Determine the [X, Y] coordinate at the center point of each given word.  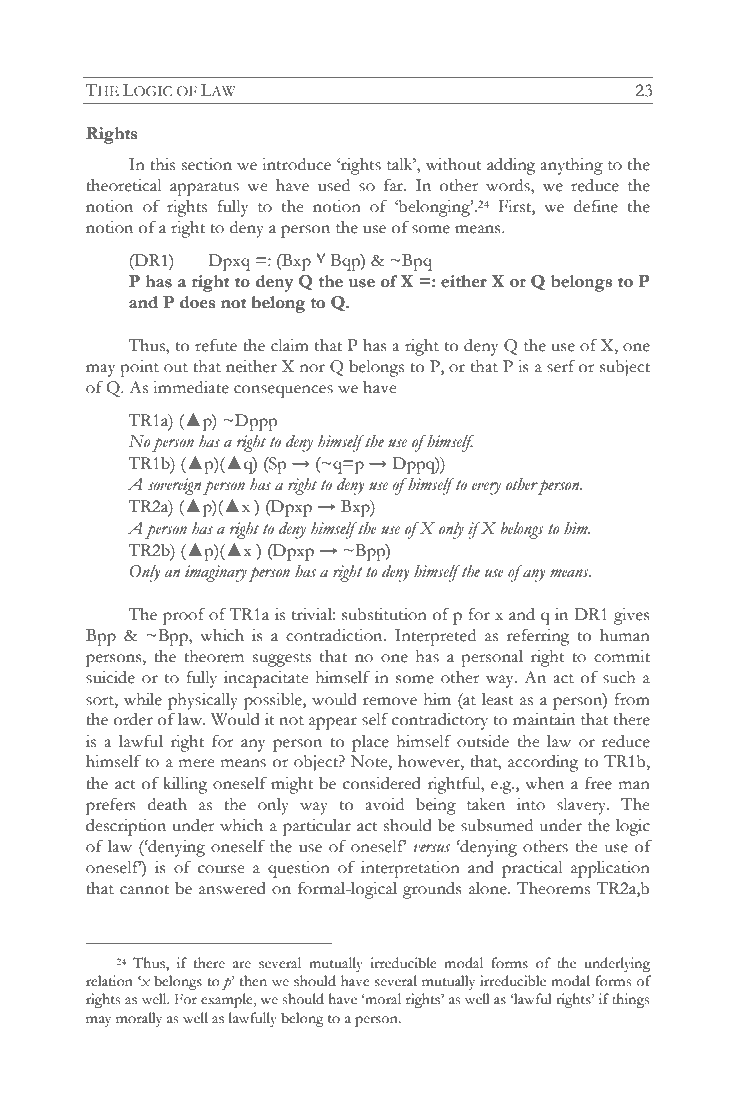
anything [571, 166]
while [143, 699]
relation [109, 981]
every [486, 488]
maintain [544, 719]
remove [390, 701]
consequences [283, 391]
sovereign [174, 486]
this [162, 164]
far [395, 185]
